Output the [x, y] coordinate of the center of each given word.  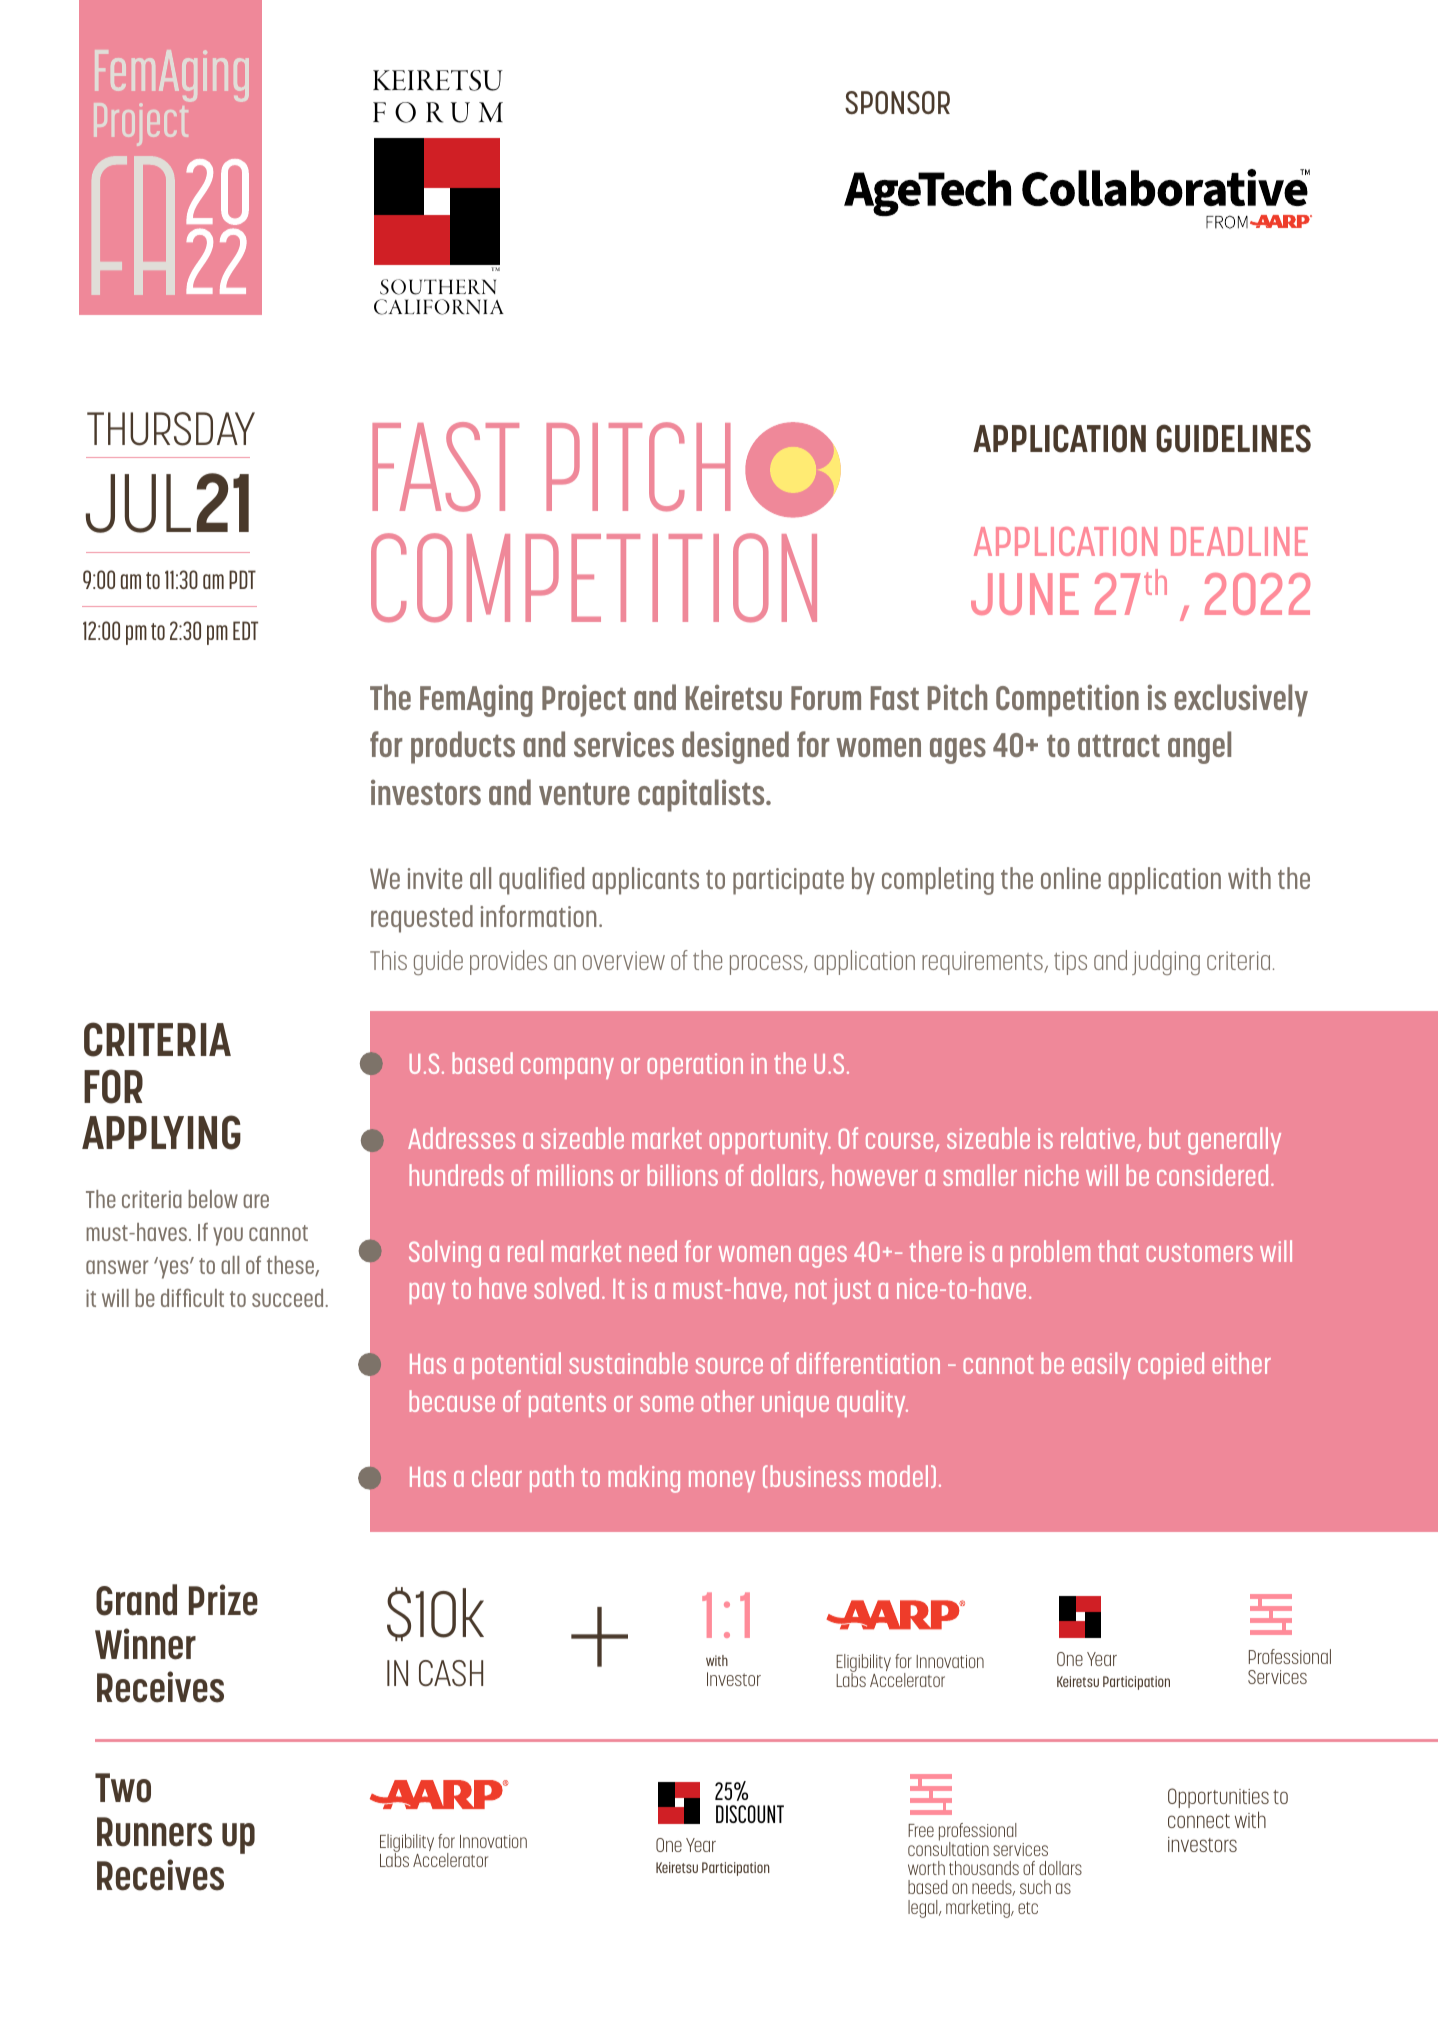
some [666, 1404]
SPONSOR [897, 102]
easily [1101, 1365]
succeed [289, 1298]
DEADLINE [1239, 541]
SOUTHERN [438, 287]
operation [695, 1066]
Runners [154, 1832]
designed [735, 747]
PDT [242, 579]
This [388, 960]
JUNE [1025, 594]
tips [1070, 963]
